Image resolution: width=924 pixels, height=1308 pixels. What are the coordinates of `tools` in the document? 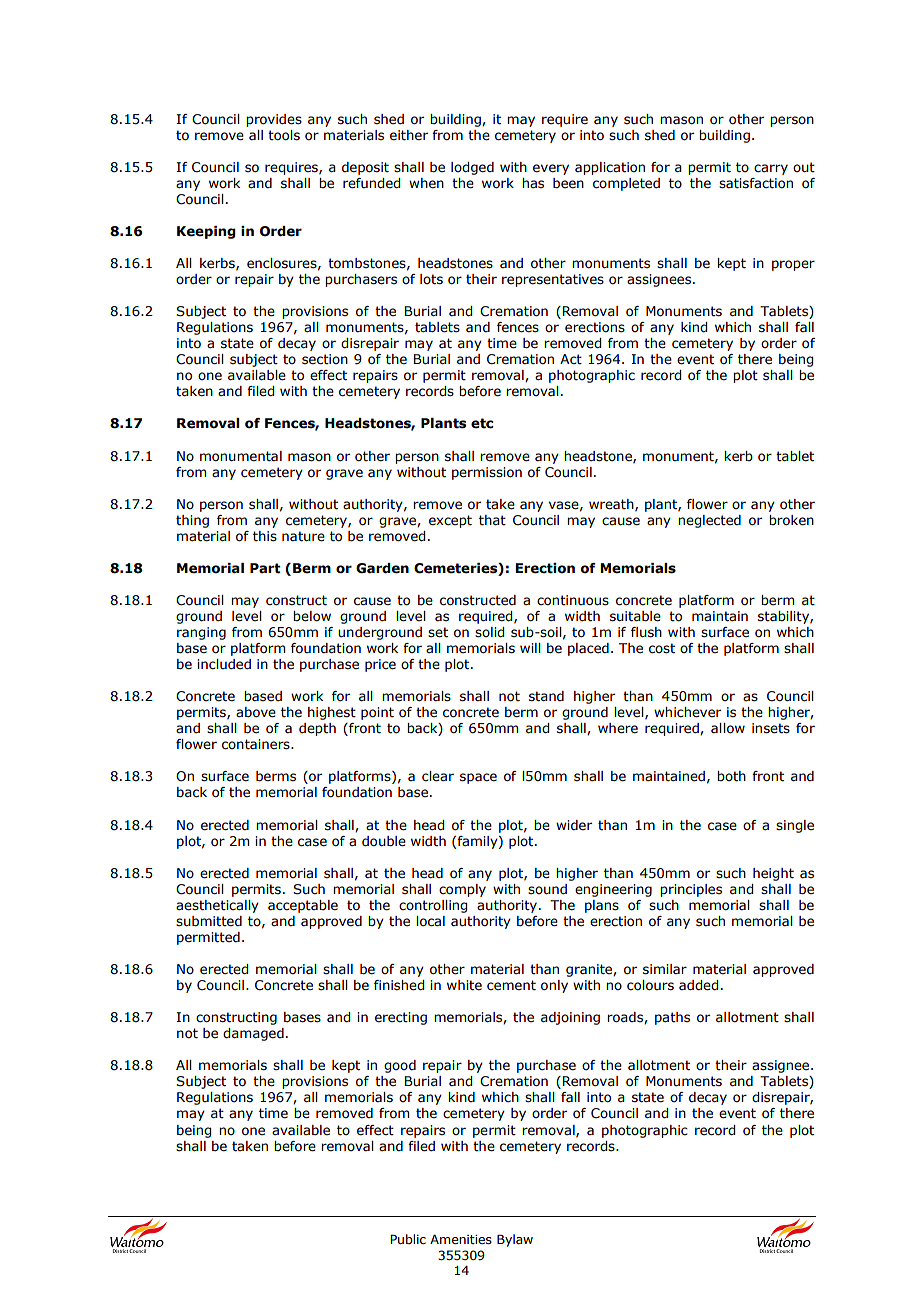 It's located at (284, 135).
